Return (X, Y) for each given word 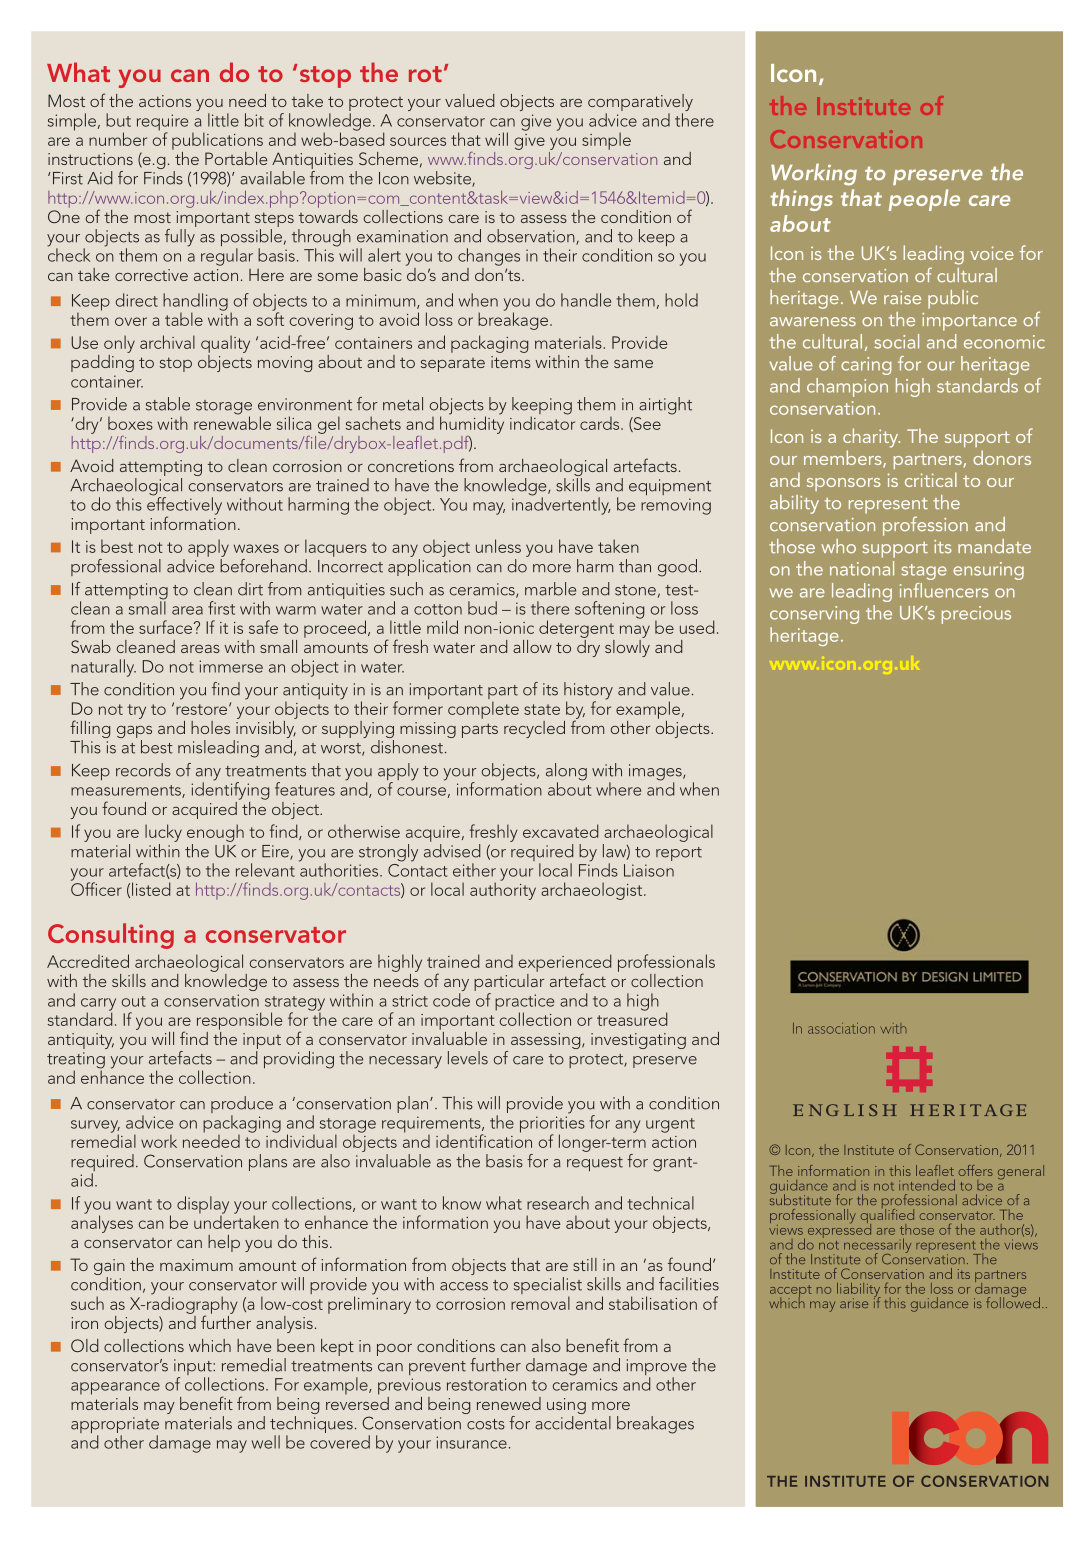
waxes (256, 548)
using (566, 1407)
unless (498, 546)
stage (924, 572)
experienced (564, 964)
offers (976, 1170)
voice (992, 253)
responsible (239, 1021)
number (118, 139)
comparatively (640, 104)
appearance (115, 1388)
